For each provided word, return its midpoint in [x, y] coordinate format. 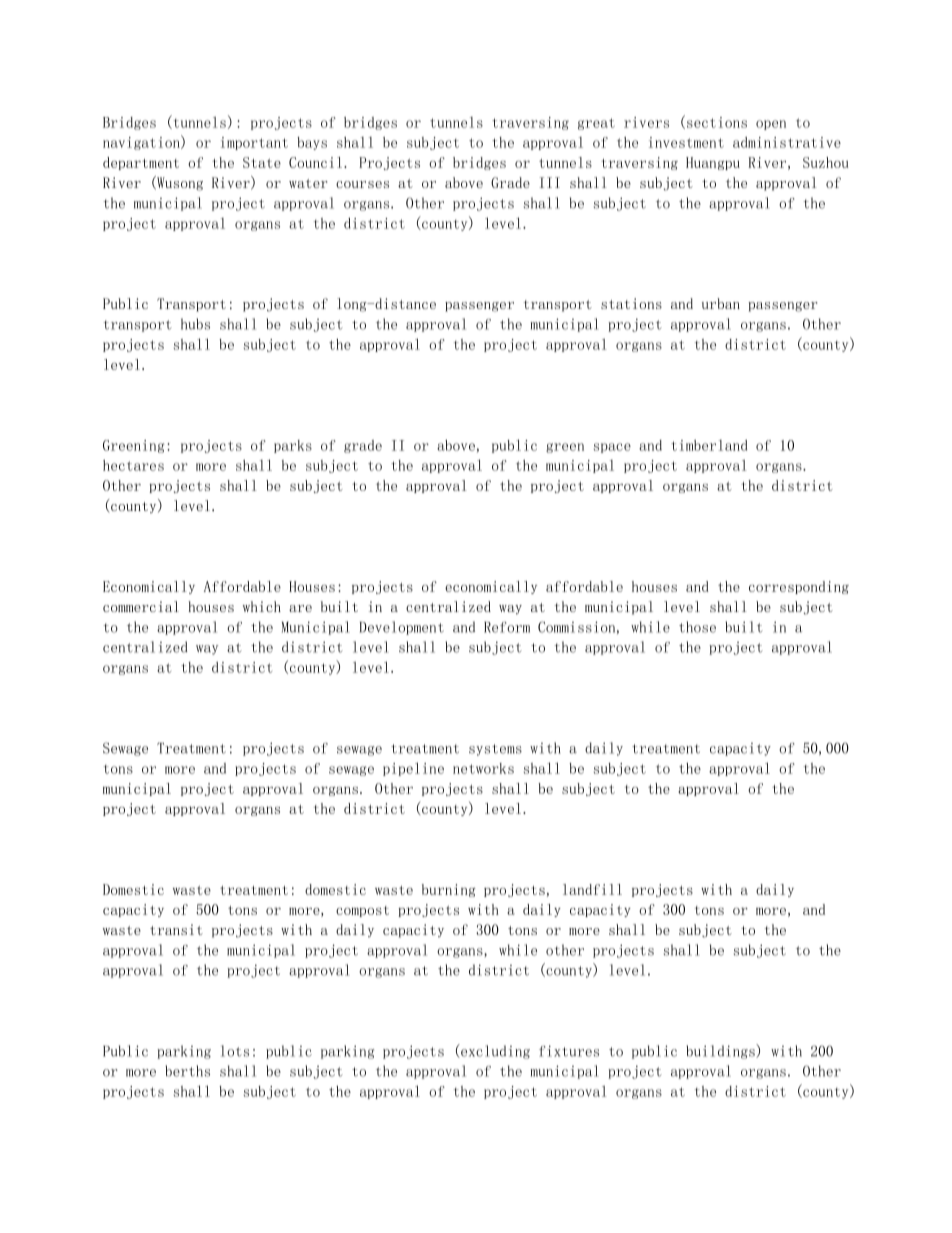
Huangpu [713, 163]
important [254, 143]
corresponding [799, 587]
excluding [494, 1051]
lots [235, 1051]
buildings [721, 1051]
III [549, 182]
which [262, 606]
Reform [507, 627]
